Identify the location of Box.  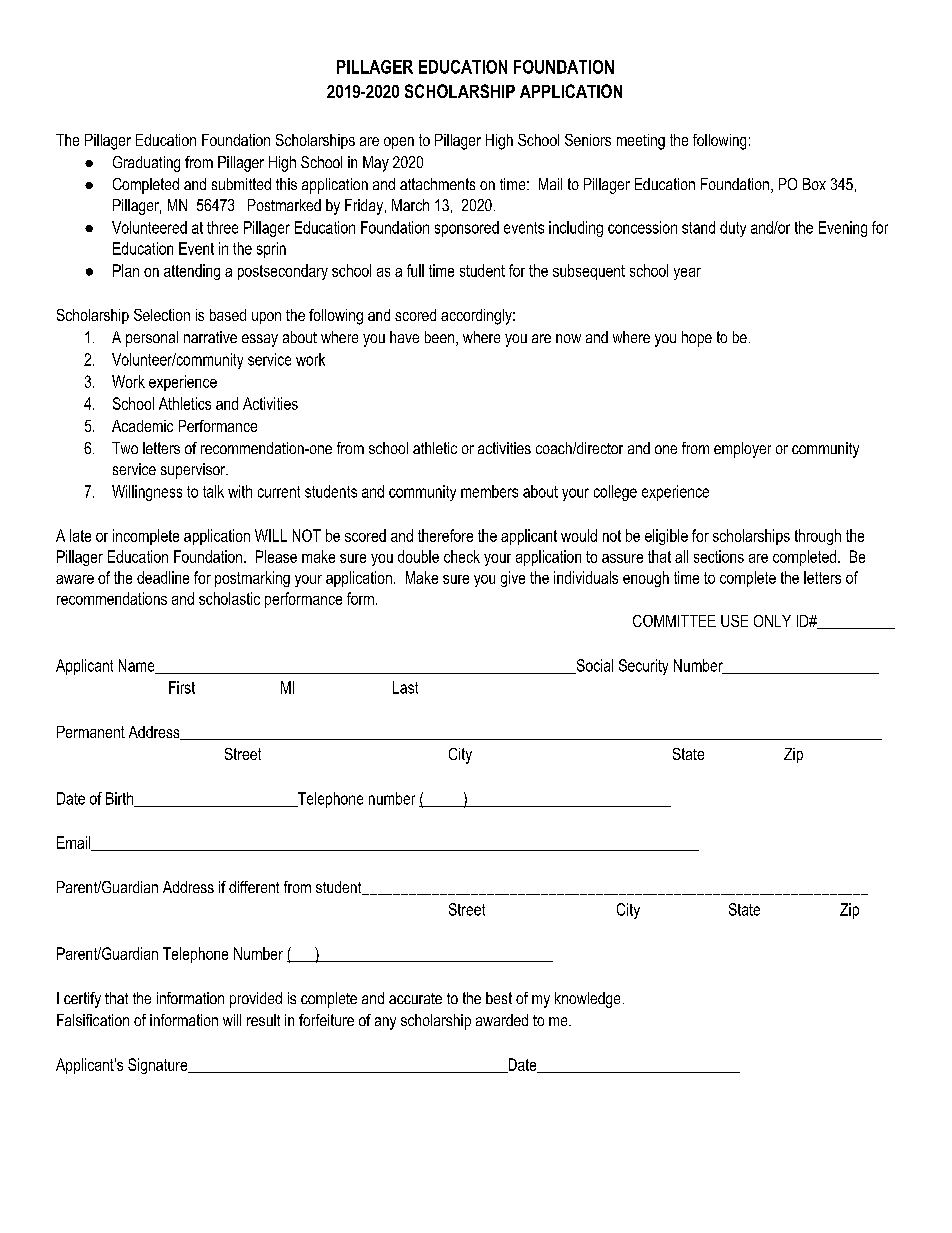
(814, 184).
